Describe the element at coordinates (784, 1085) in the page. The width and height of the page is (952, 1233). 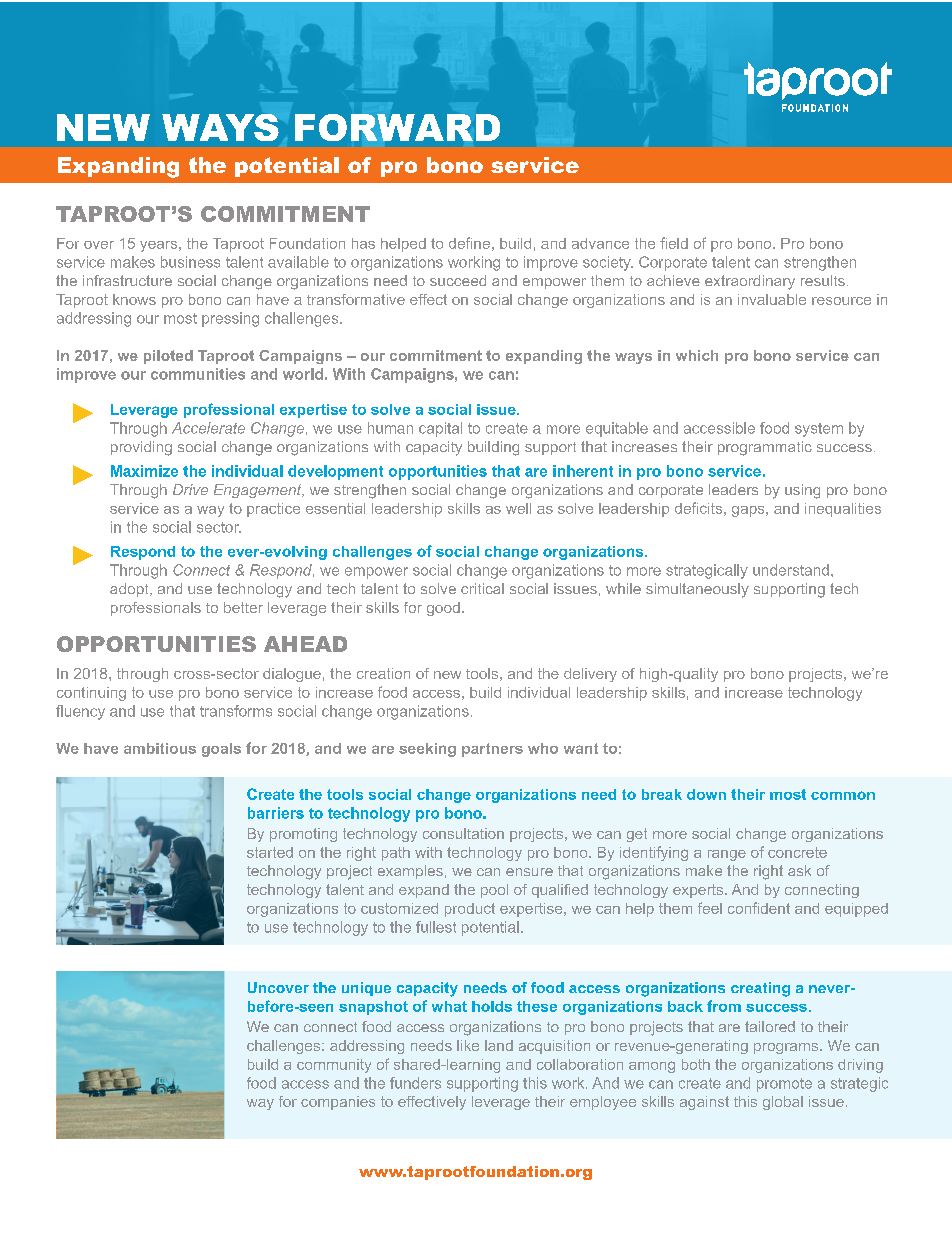
I see `promote` at that location.
